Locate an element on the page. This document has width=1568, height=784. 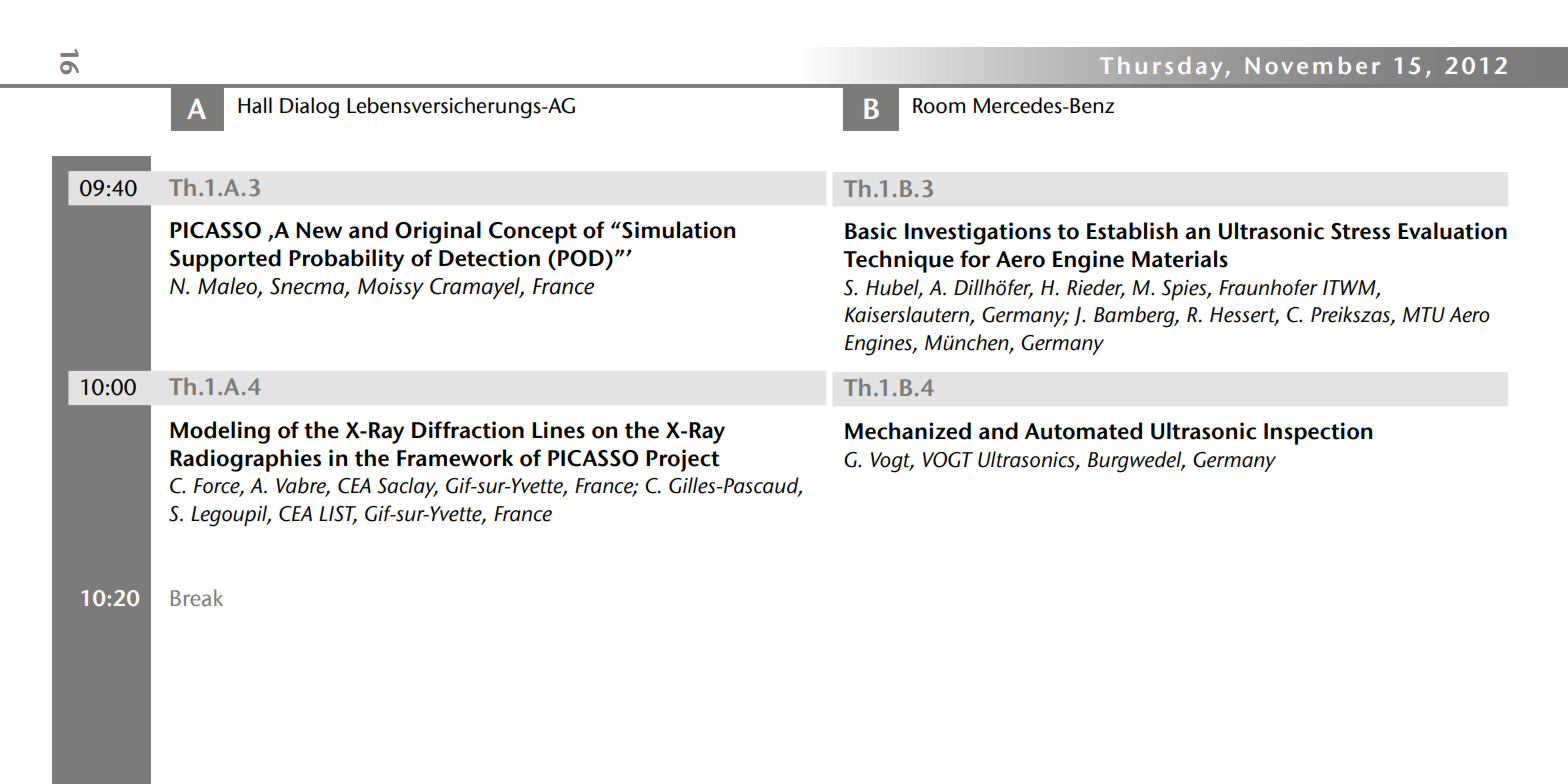
Diffraction is located at coordinates (468, 430).
